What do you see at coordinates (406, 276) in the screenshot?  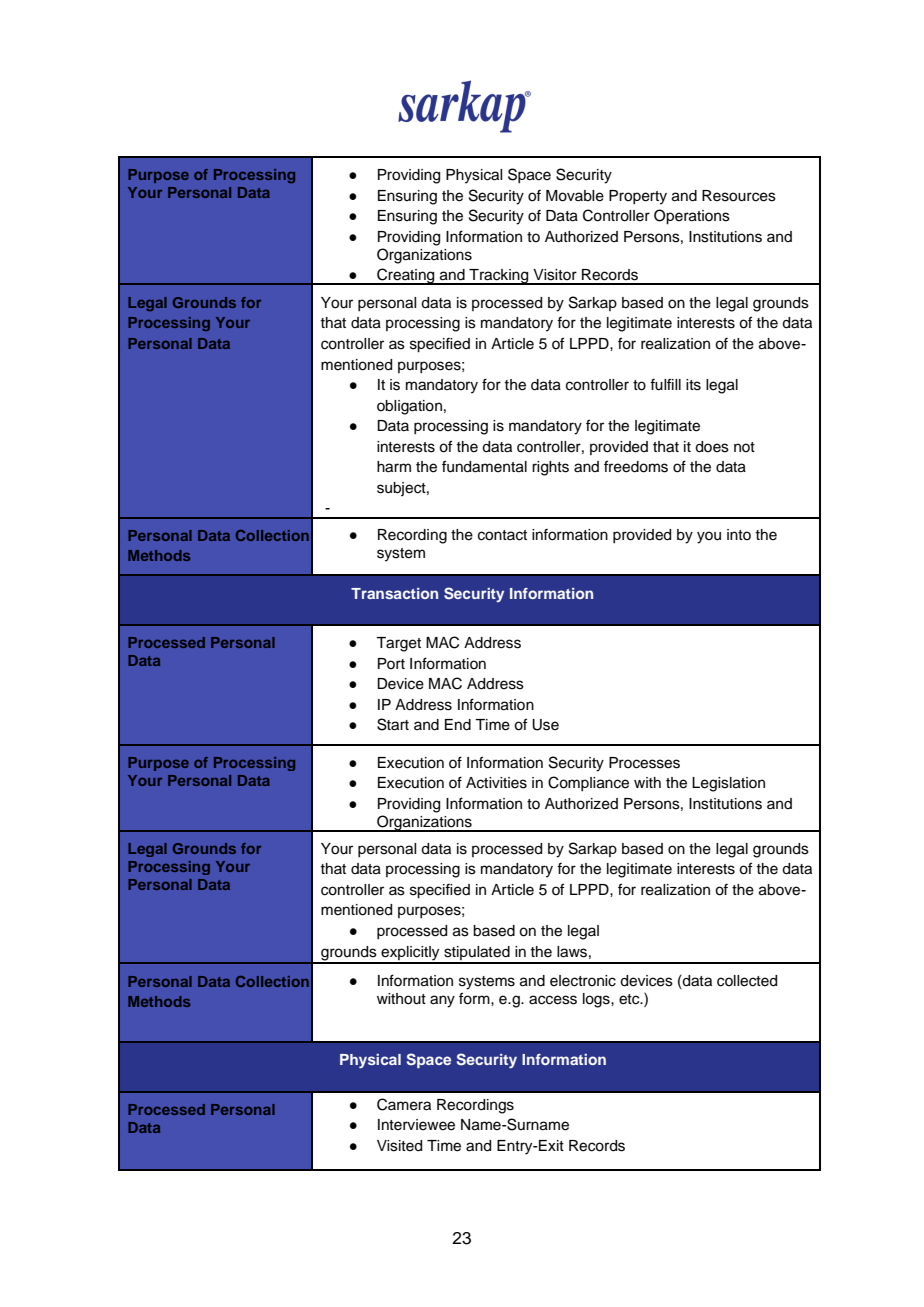 I see `Creating` at bounding box center [406, 276].
